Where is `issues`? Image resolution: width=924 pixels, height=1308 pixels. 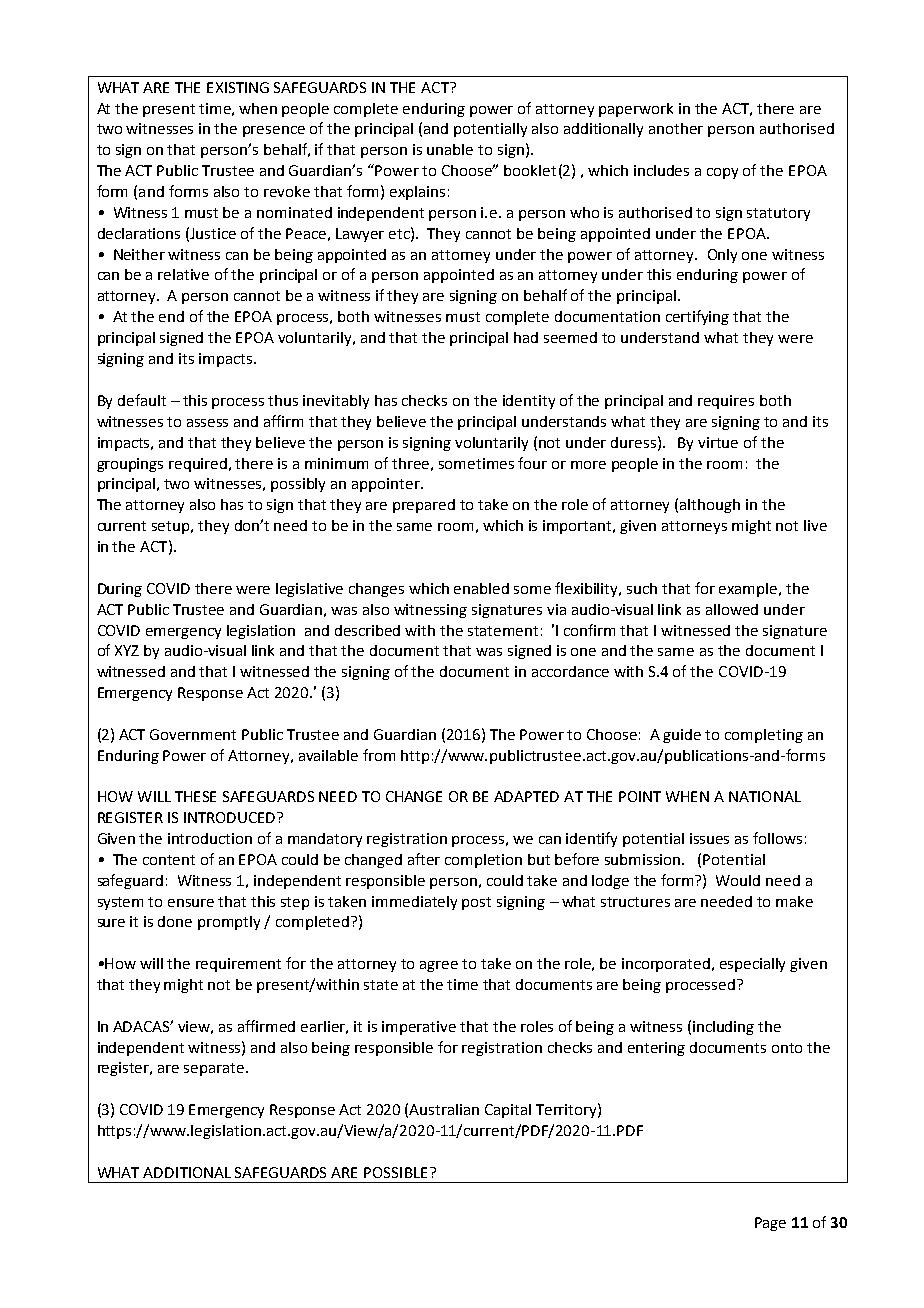
issues is located at coordinates (709, 838).
